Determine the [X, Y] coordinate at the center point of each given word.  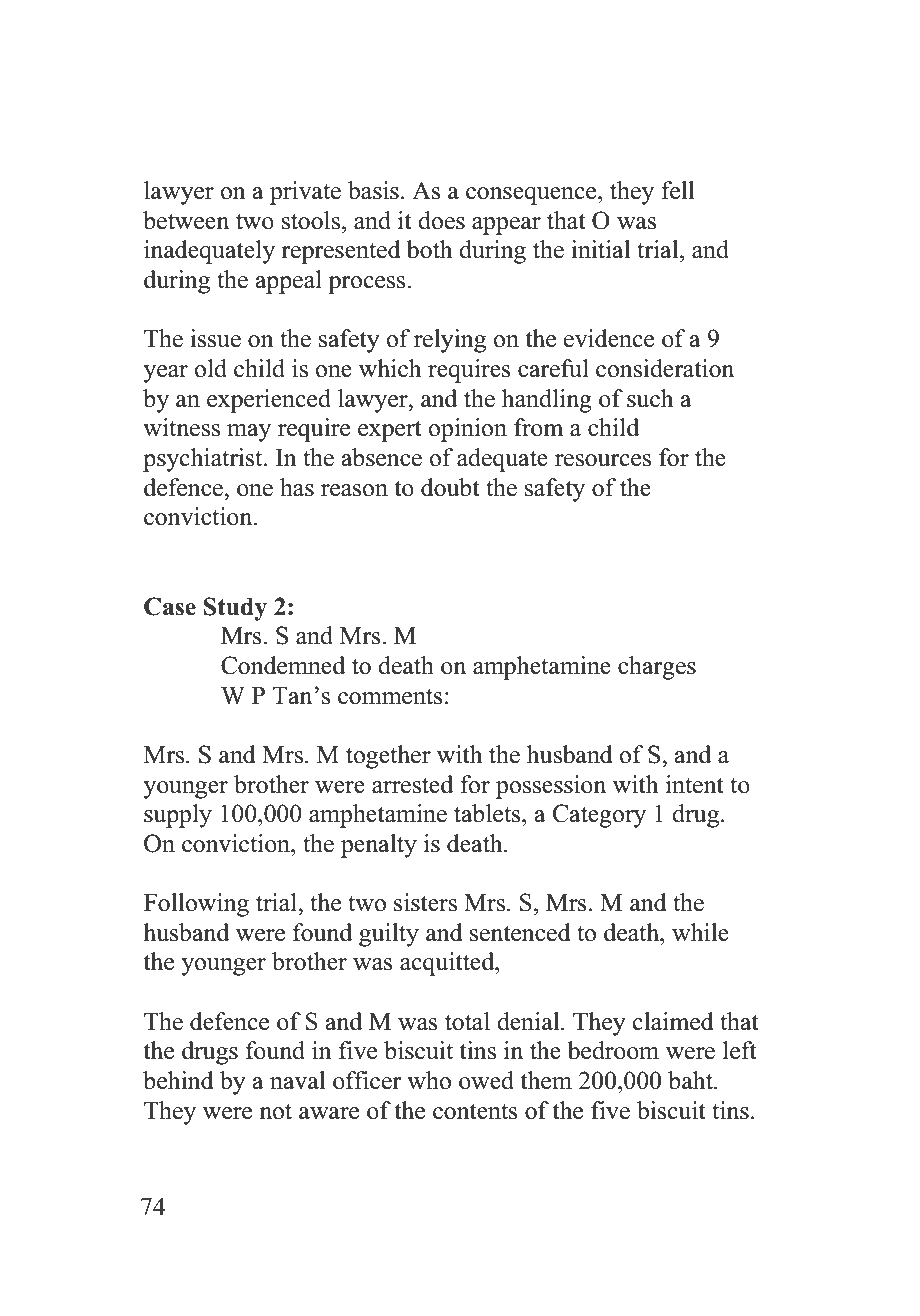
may [249, 433]
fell [677, 190]
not [275, 1112]
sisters [425, 902]
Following [196, 905]
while [700, 932]
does [441, 220]
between [186, 220]
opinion [467, 430]
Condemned [283, 665]
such [650, 398]
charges [657, 668]
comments [390, 697]
